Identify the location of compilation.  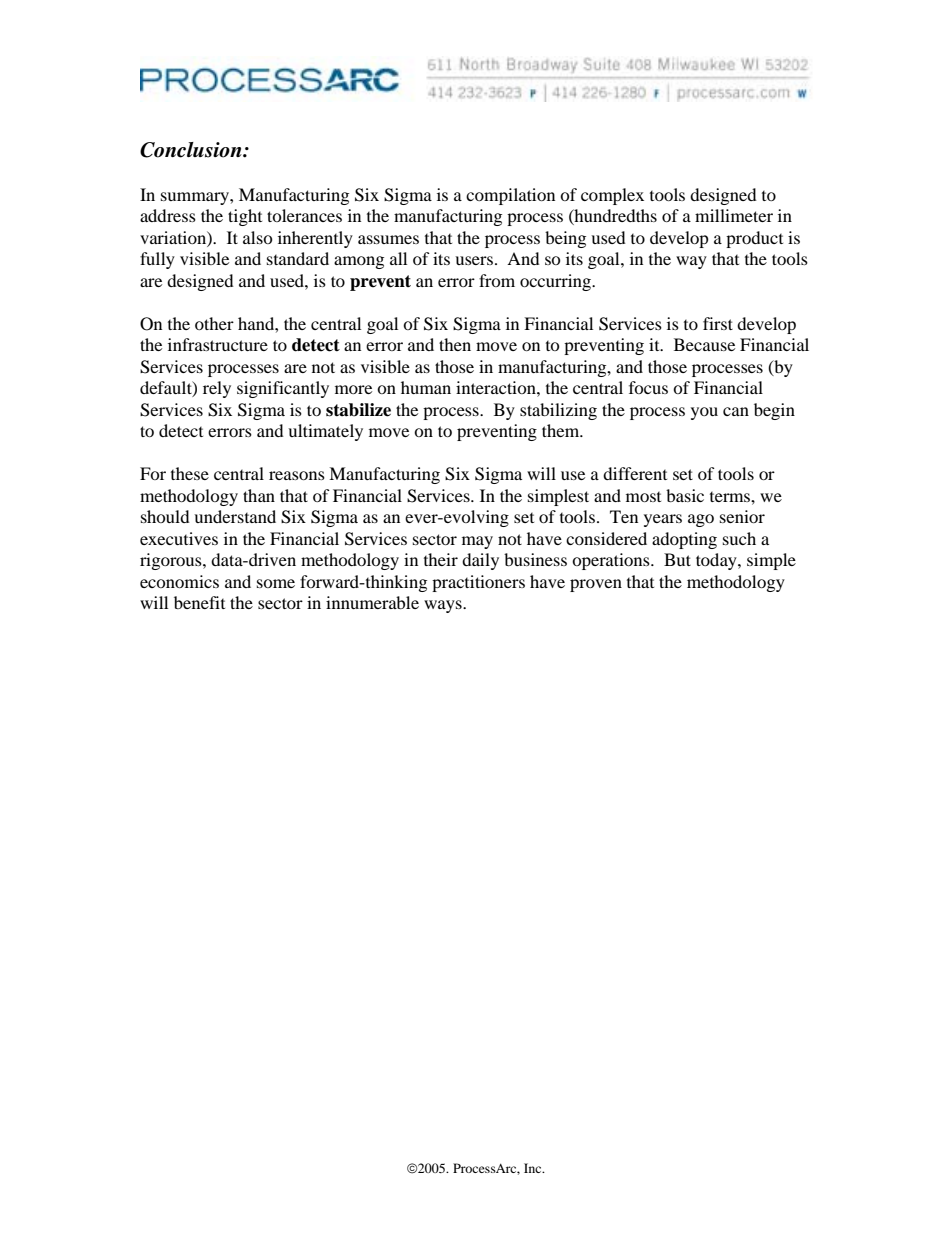
(510, 196).
